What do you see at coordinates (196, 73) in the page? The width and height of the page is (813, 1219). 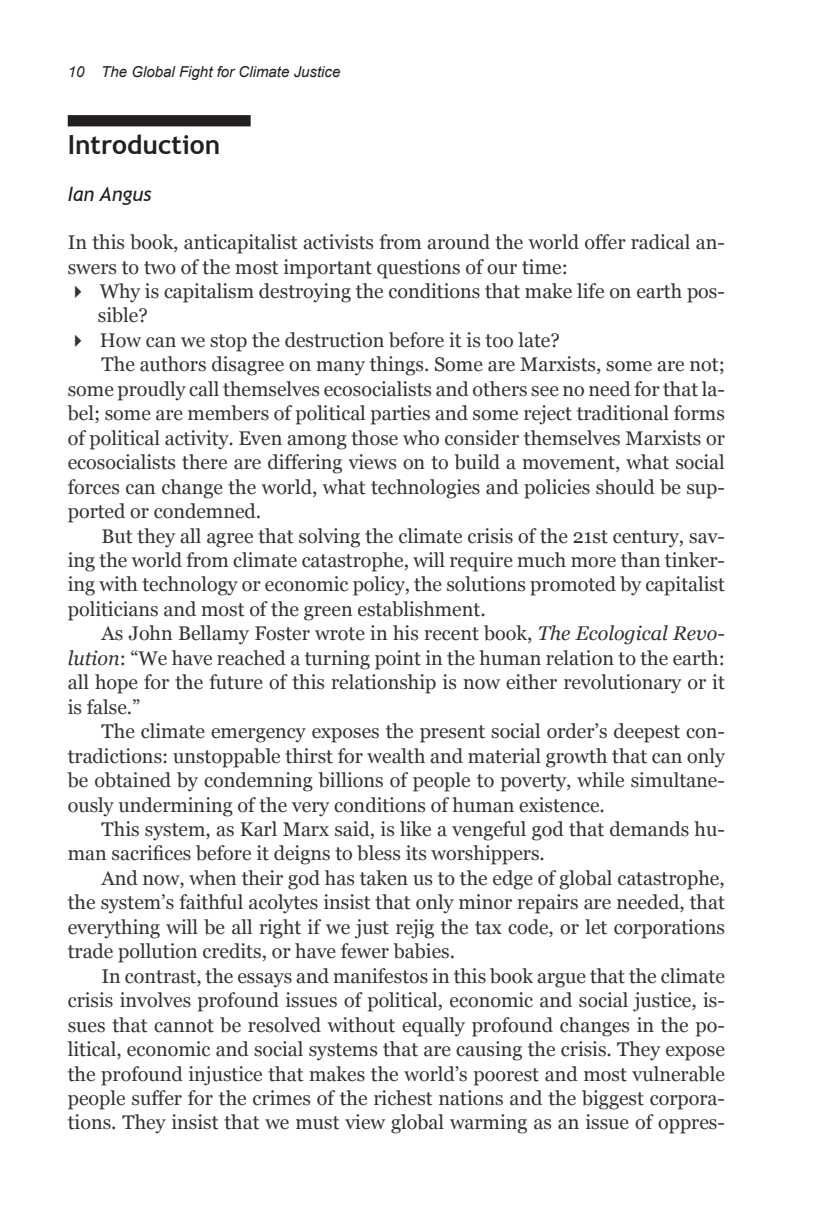 I see `Fight` at bounding box center [196, 73].
